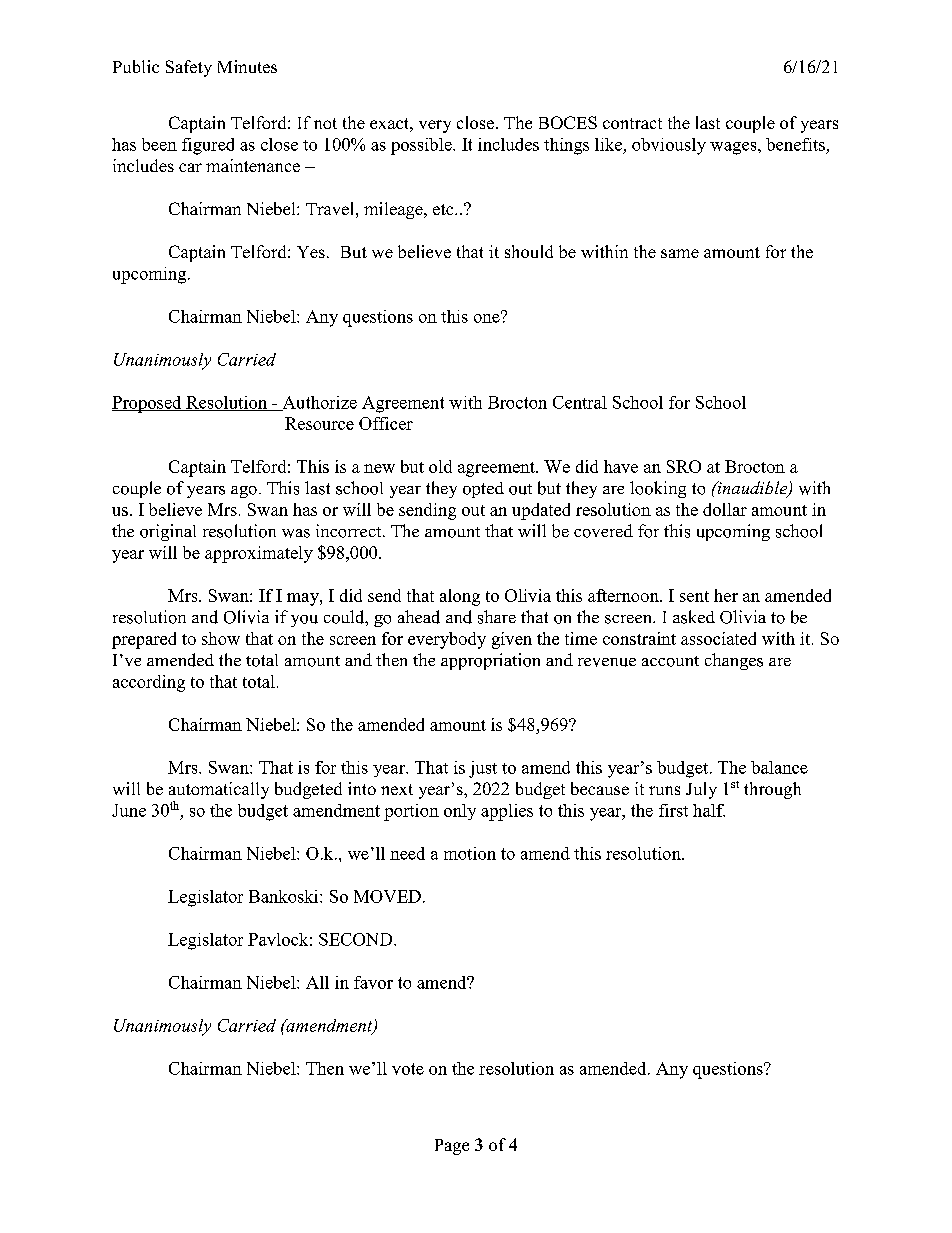  What do you see at coordinates (189, 68) in the screenshot?
I see `Safety` at bounding box center [189, 68].
